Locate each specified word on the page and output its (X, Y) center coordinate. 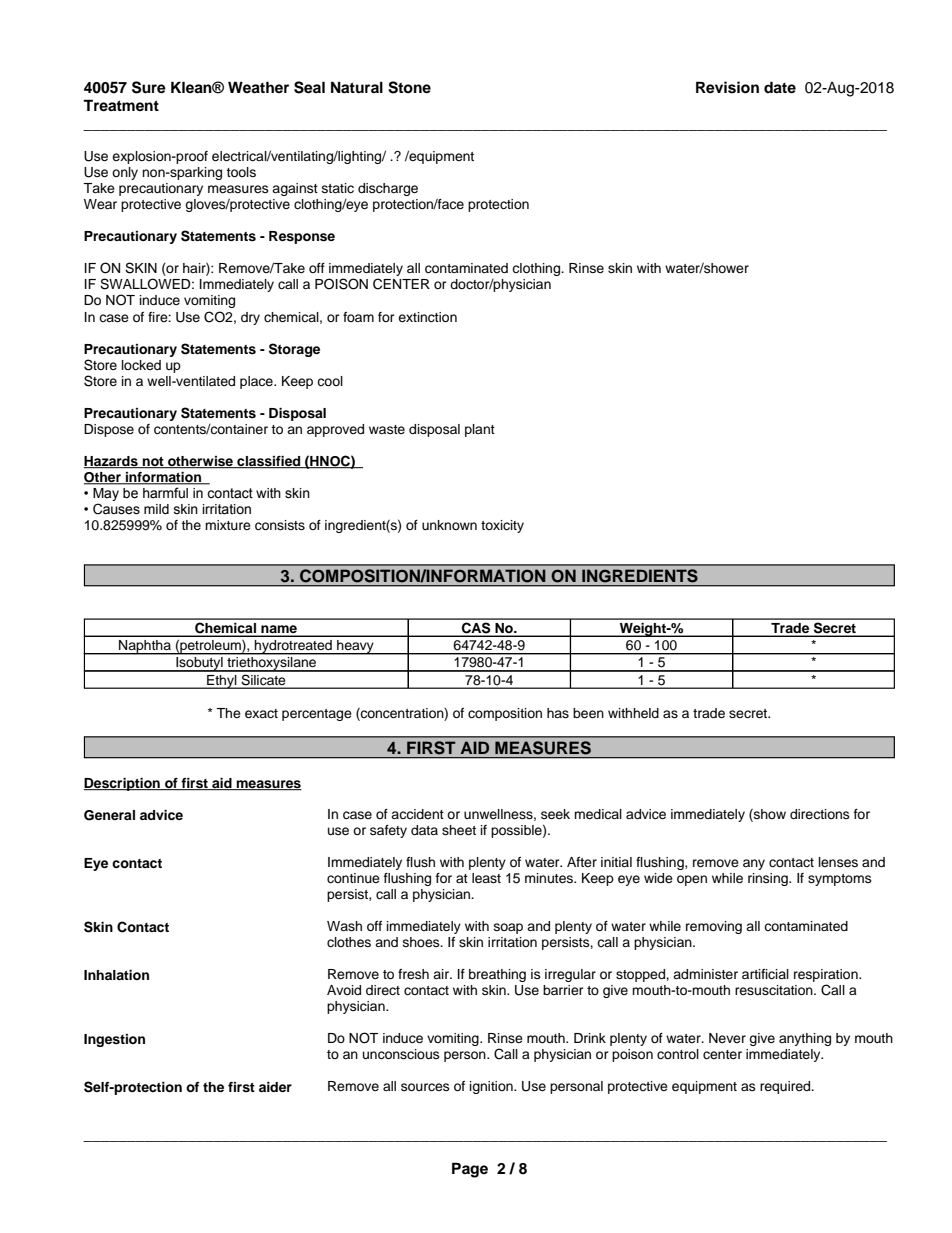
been (588, 713)
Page (470, 1170)
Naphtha (145, 647)
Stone (409, 87)
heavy (355, 647)
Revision (727, 87)
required (786, 1087)
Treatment (121, 105)
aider (275, 1087)
